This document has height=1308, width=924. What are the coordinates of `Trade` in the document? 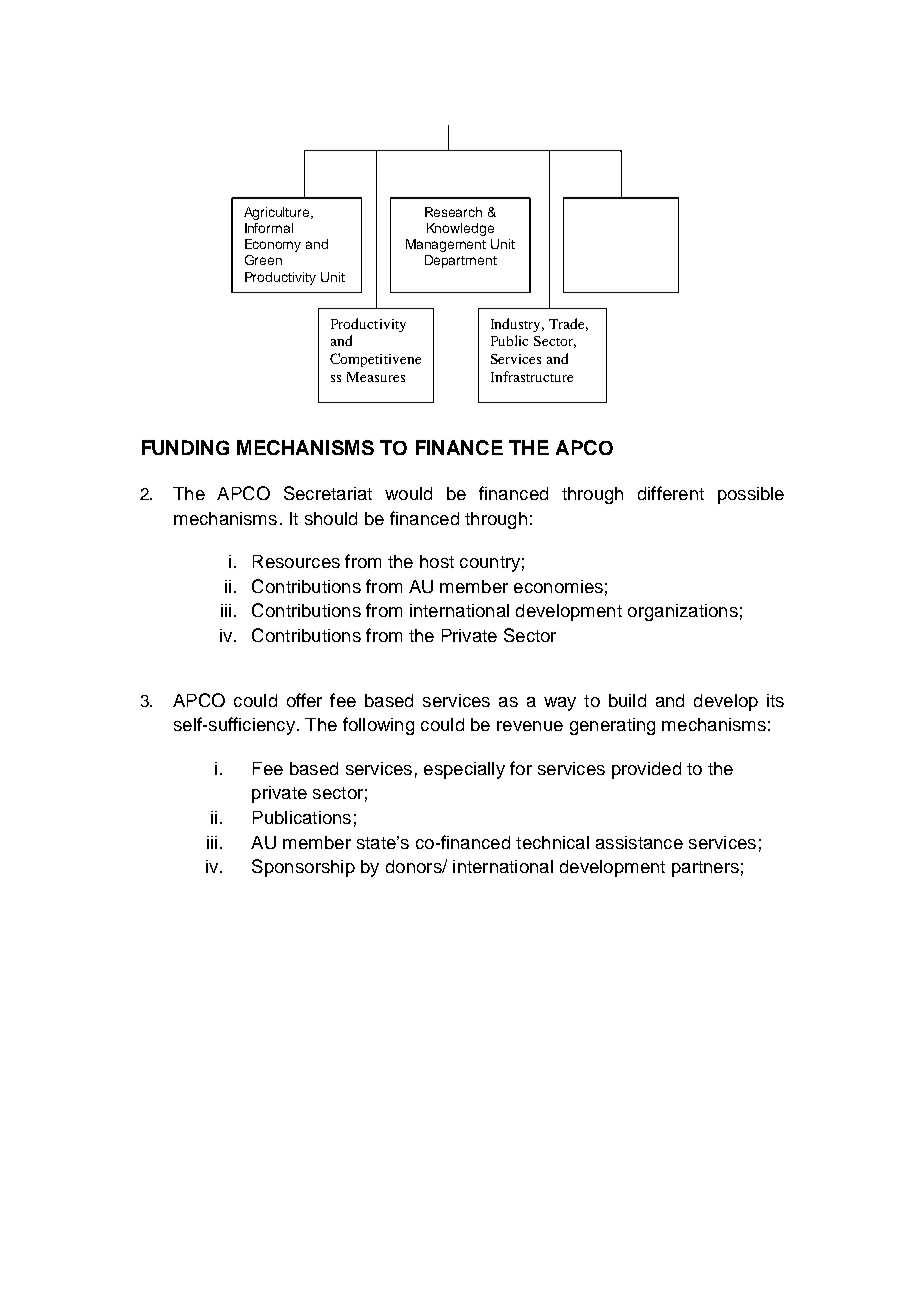 It's located at (568, 324).
